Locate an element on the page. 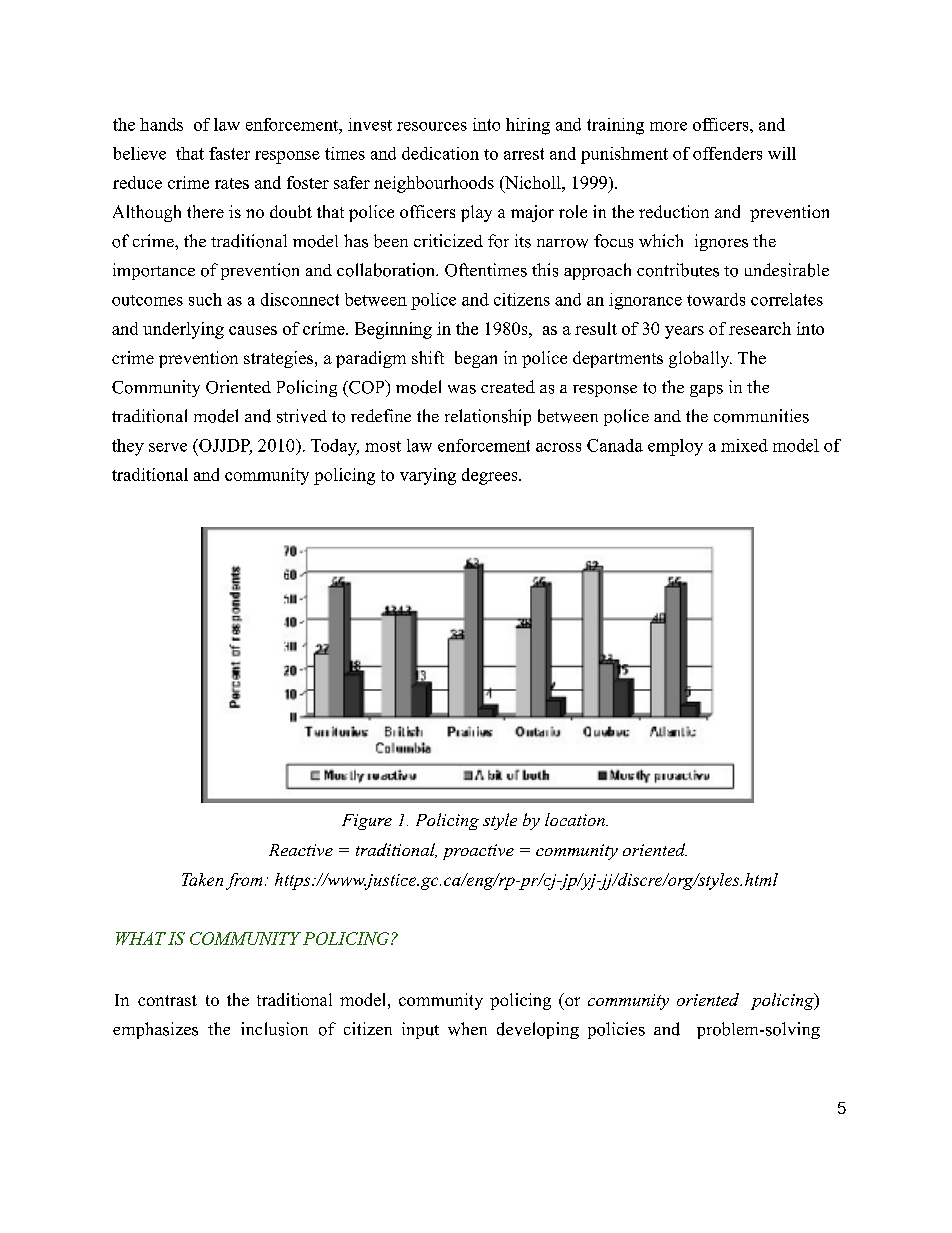 Image resolution: width=952 pixels, height=1233 pixels. began is located at coordinates (476, 359).
